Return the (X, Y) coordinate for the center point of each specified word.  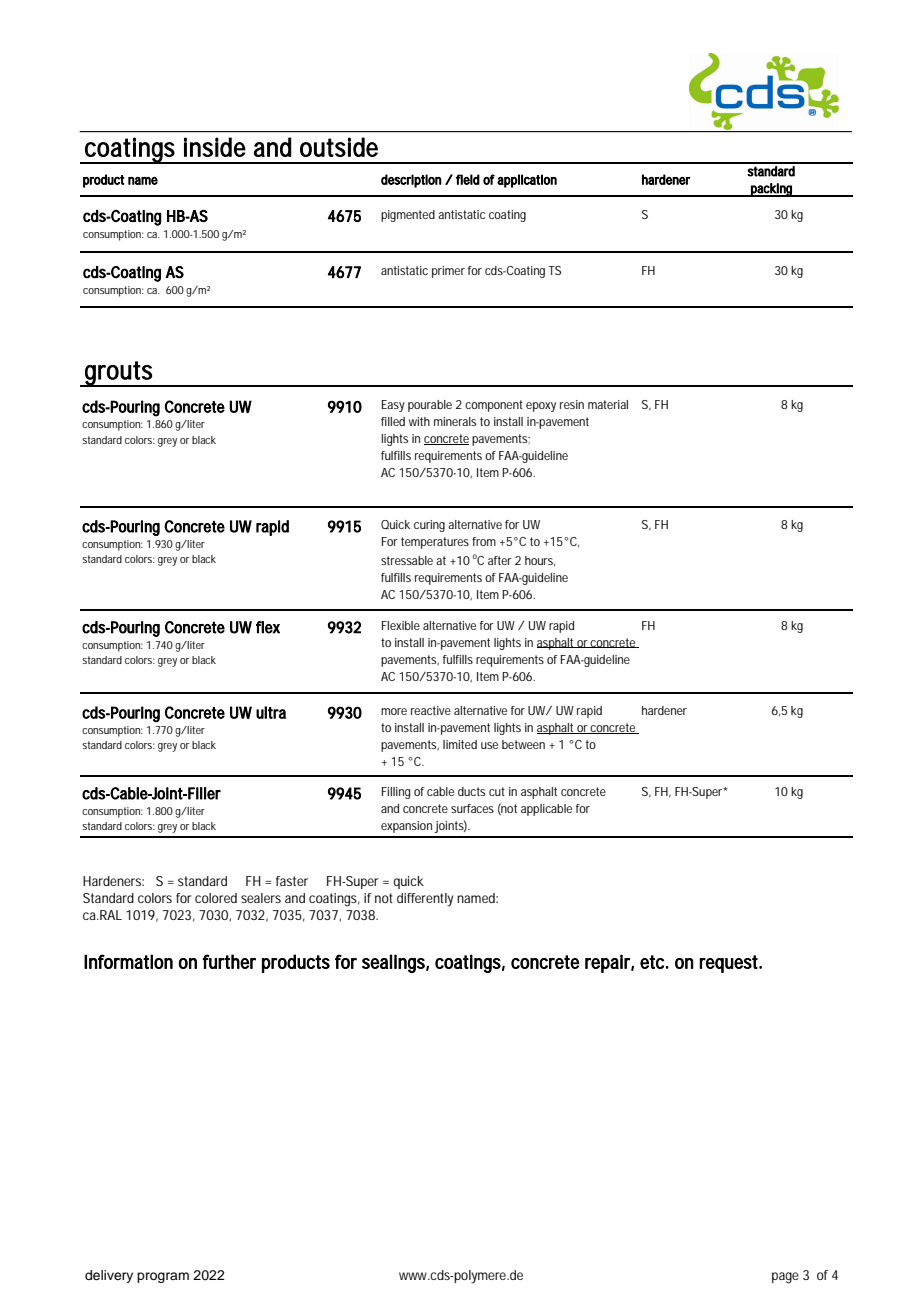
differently (425, 900)
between (523, 744)
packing (772, 190)
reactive (431, 710)
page (785, 1278)
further (229, 961)
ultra (271, 712)
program (163, 1277)
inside (215, 147)
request (730, 964)
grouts (119, 374)
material (608, 404)
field (468, 179)
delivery (109, 1276)
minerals (455, 421)
